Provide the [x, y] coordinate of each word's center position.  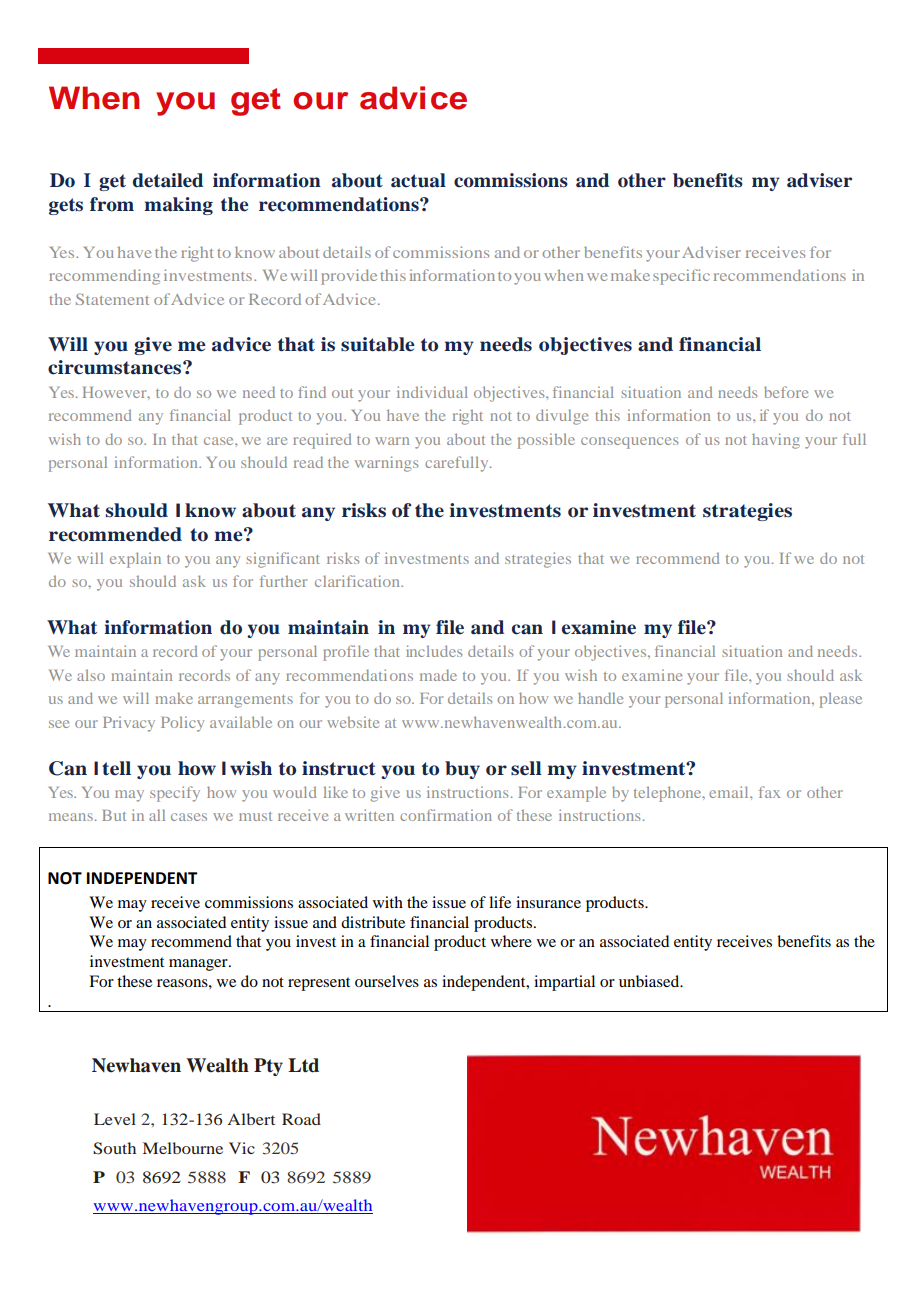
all [157, 815]
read [308, 462]
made [438, 675]
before [786, 392]
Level [115, 1119]
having [776, 441]
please [841, 700]
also [91, 675]
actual [418, 180]
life [500, 902]
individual [432, 392]
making [178, 206]
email [730, 792]
